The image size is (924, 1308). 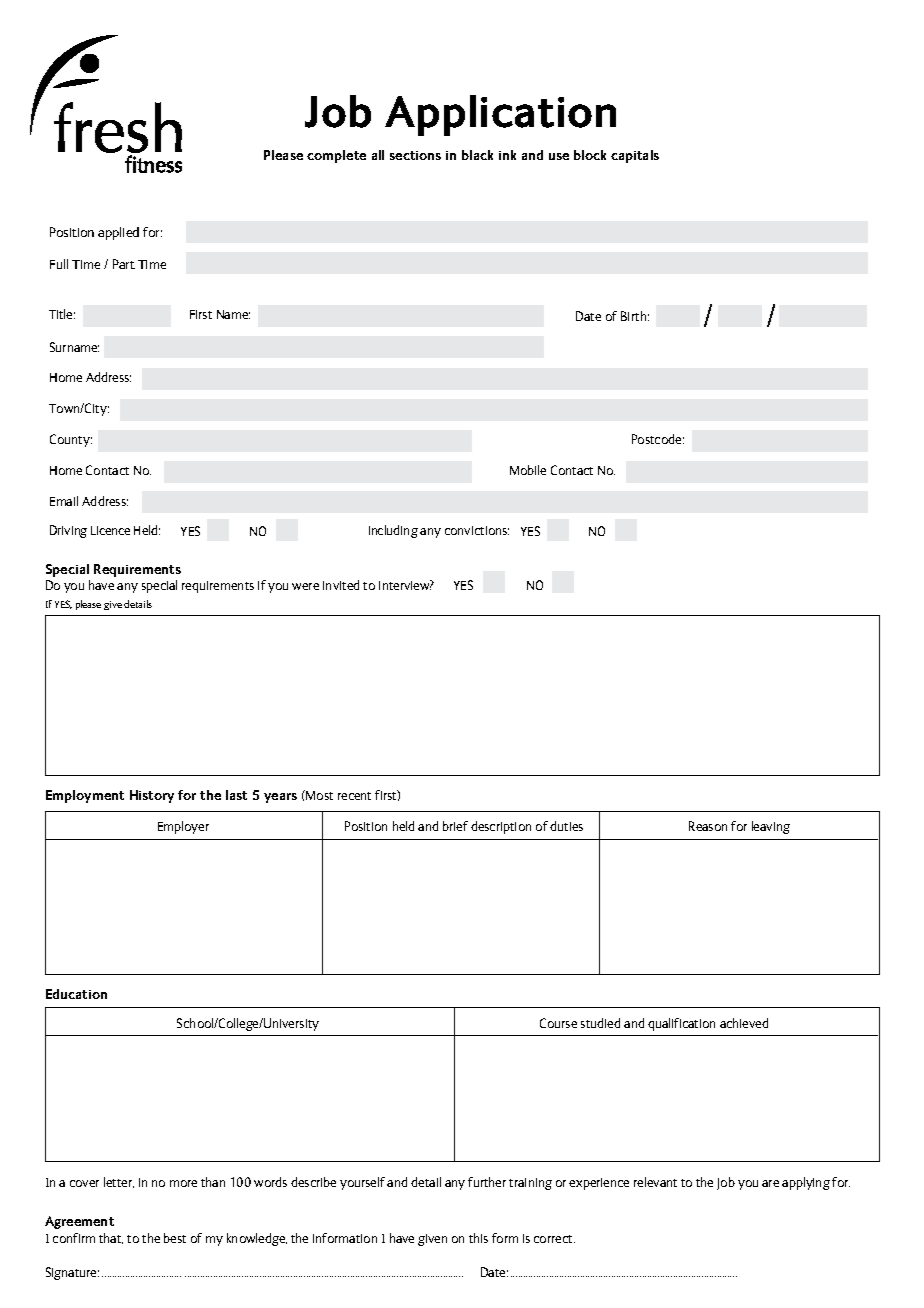 What do you see at coordinates (415, 155) in the screenshot?
I see `sections` at bounding box center [415, 155].
